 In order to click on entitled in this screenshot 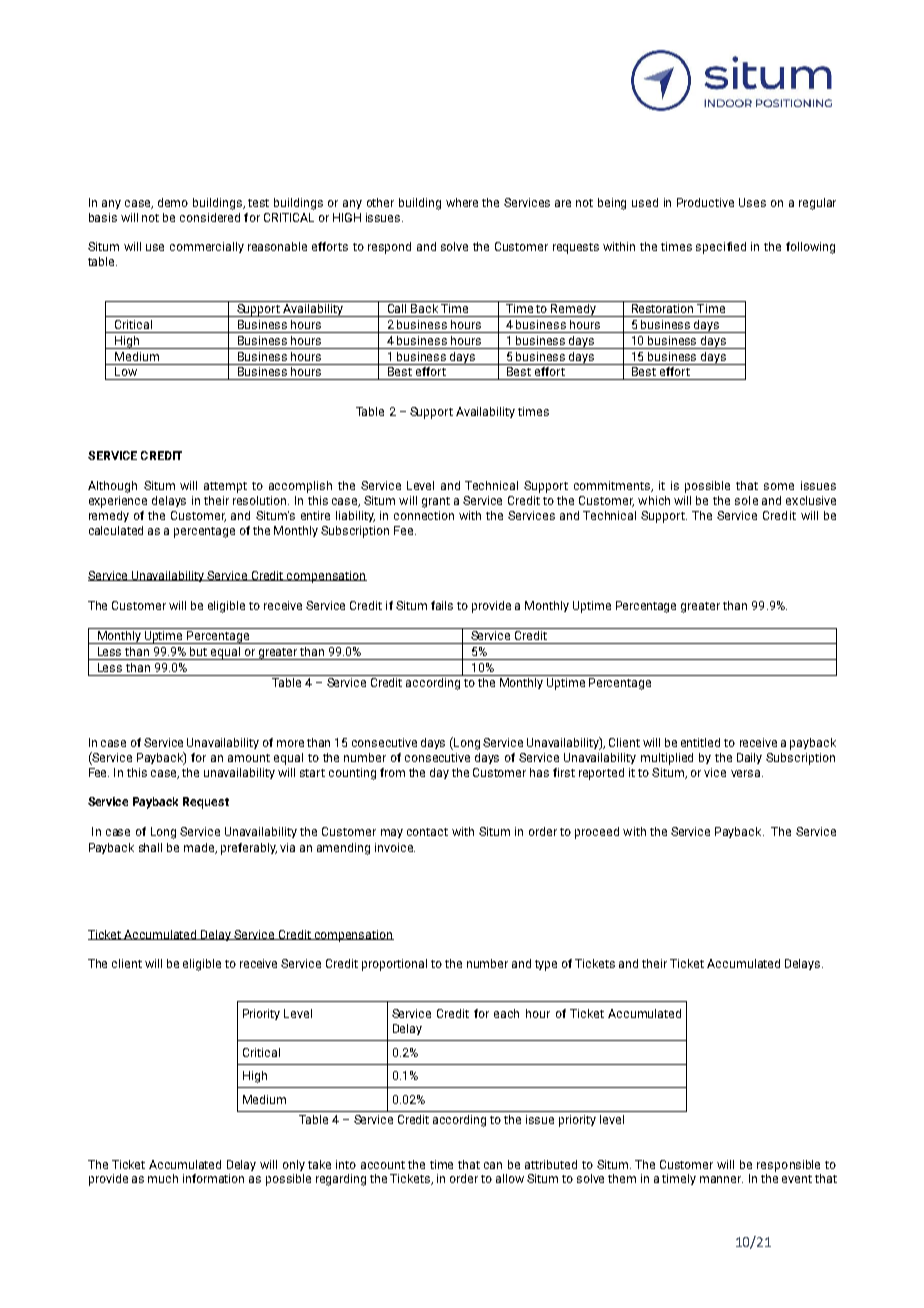, I will do `click(700, 742)`.
